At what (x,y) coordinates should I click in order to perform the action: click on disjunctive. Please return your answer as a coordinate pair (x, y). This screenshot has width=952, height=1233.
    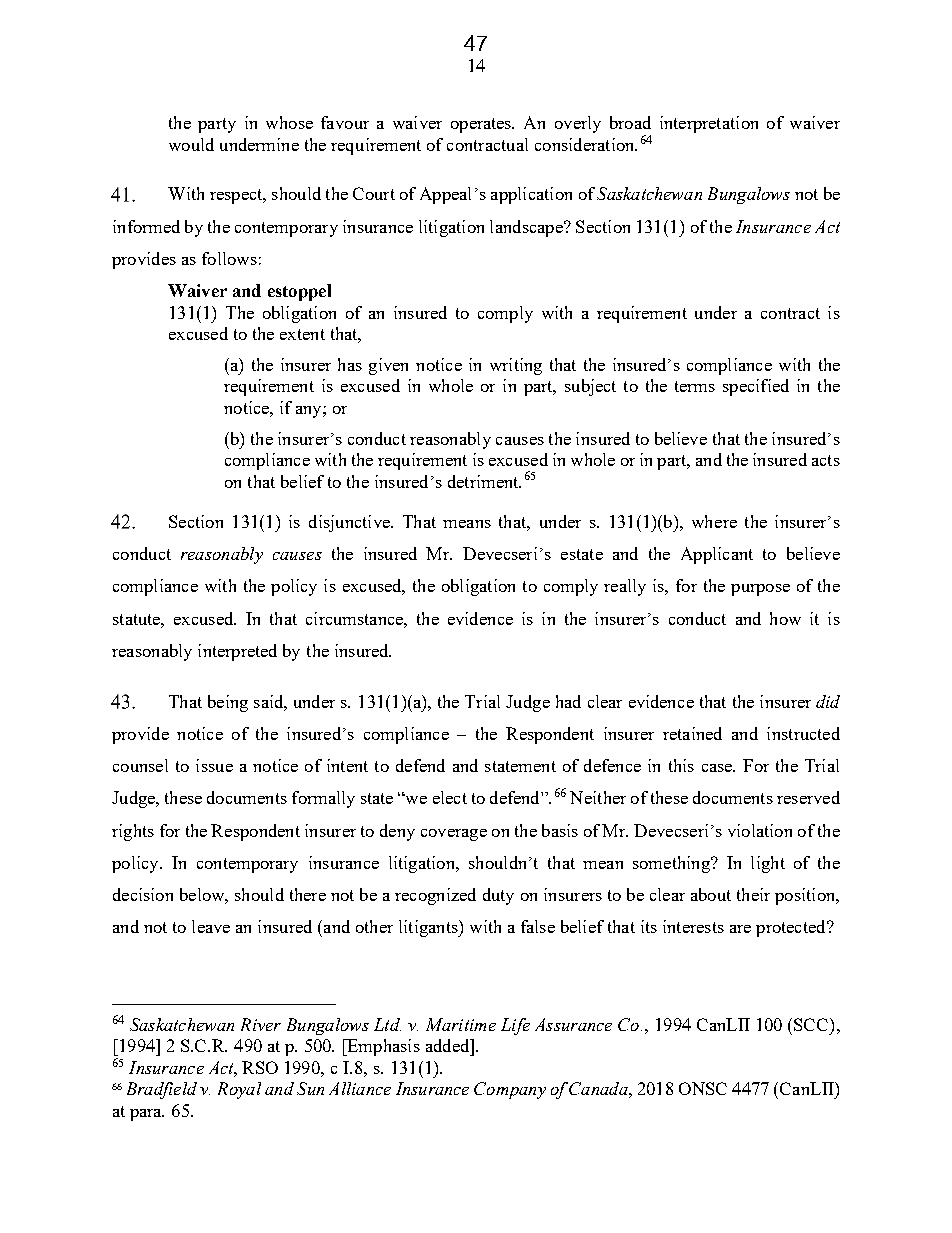
    Looking at the image, I should click on (350, 523).
